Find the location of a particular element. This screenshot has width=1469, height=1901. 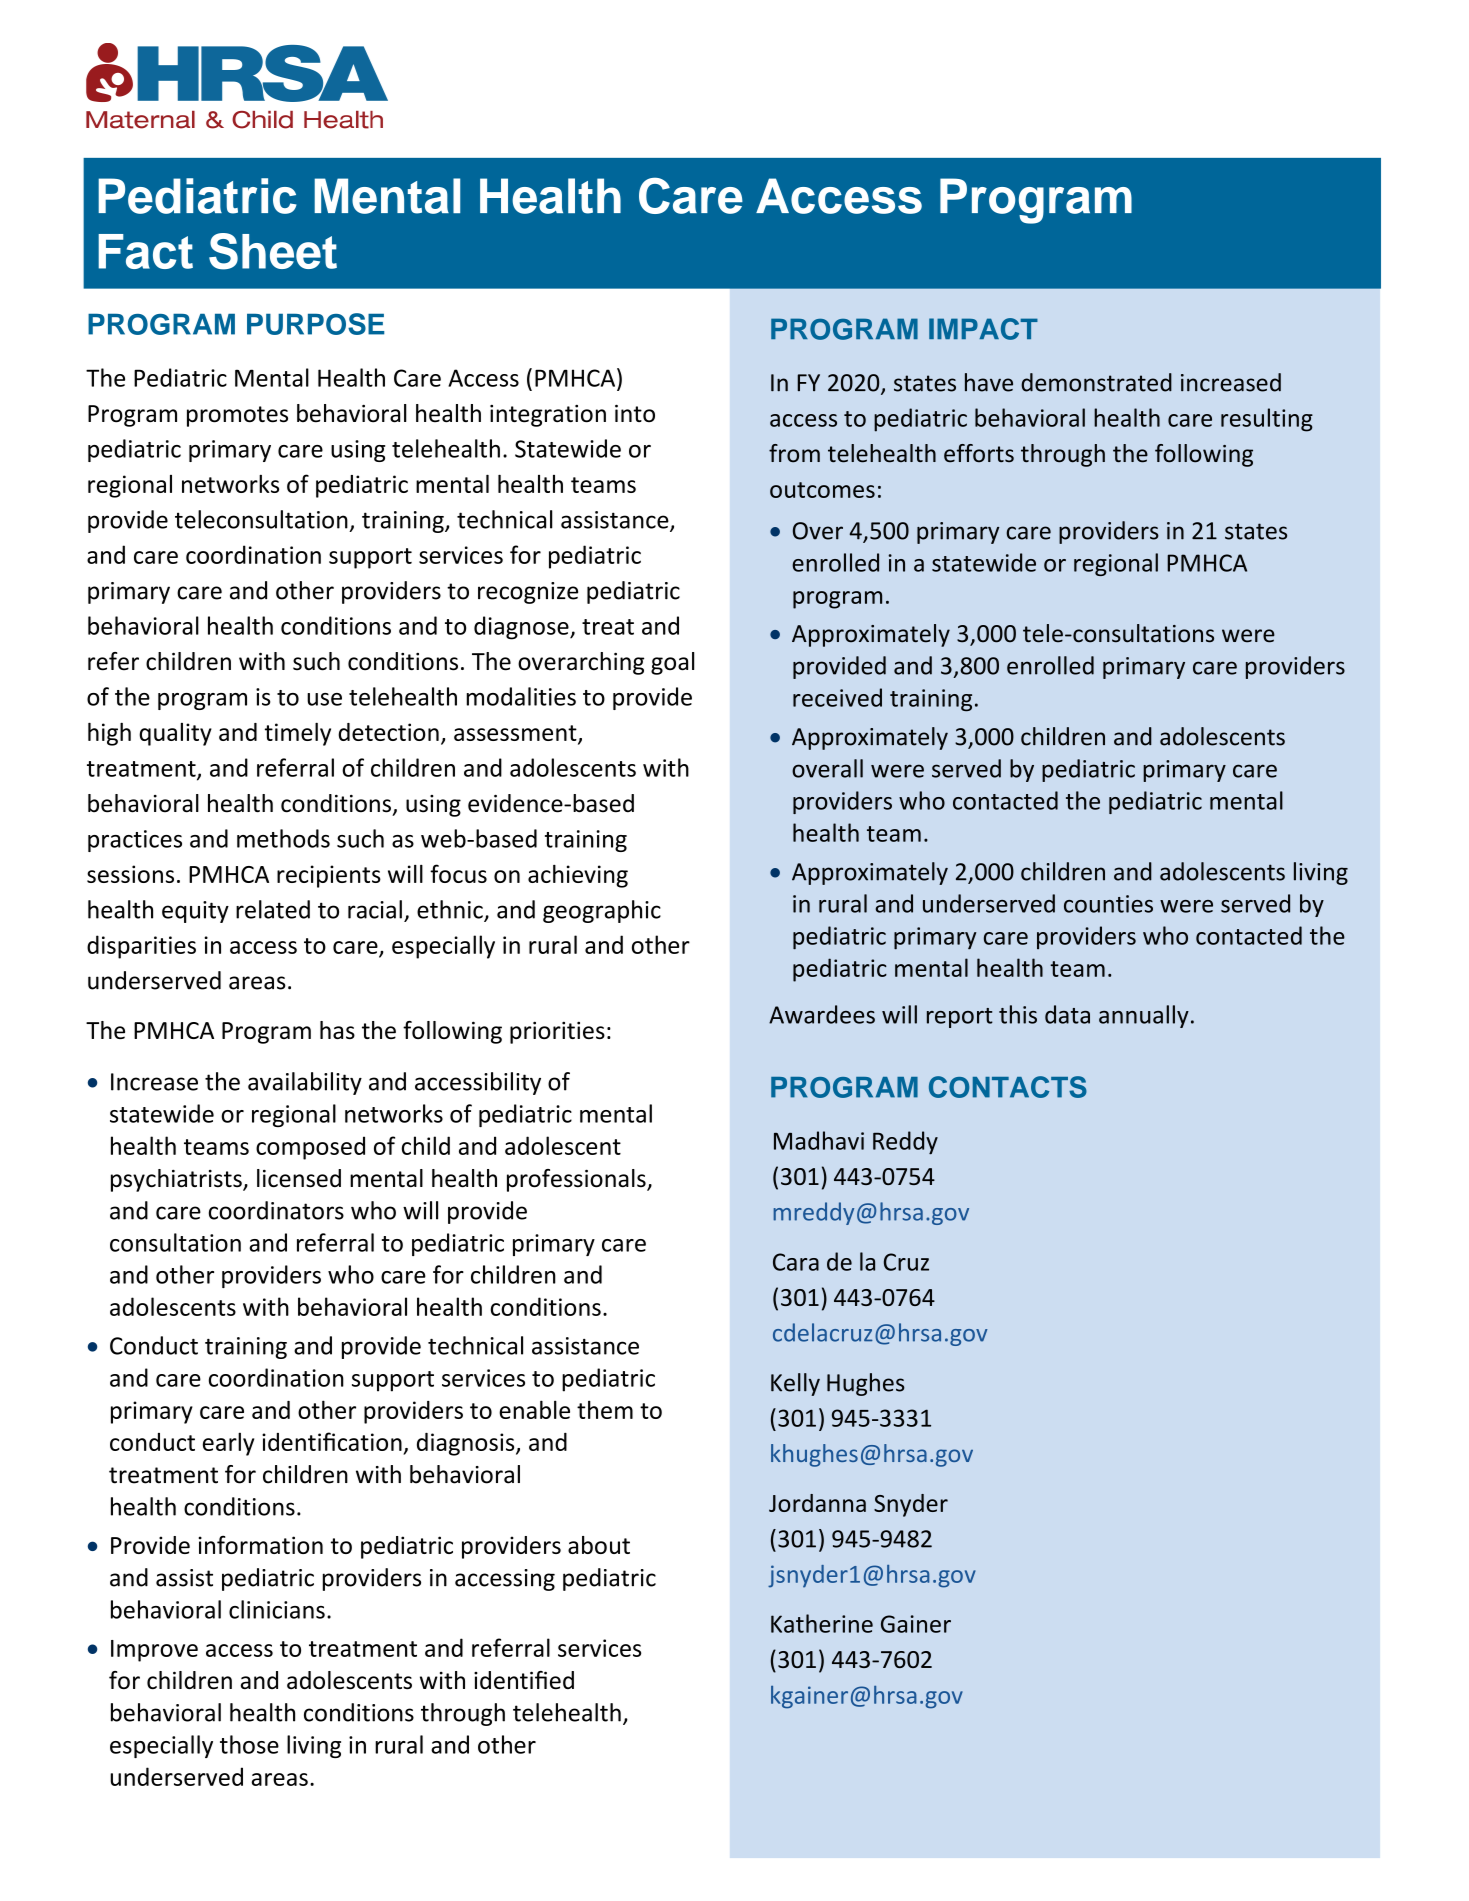

annually is located at coordinates (1144, 1016).
